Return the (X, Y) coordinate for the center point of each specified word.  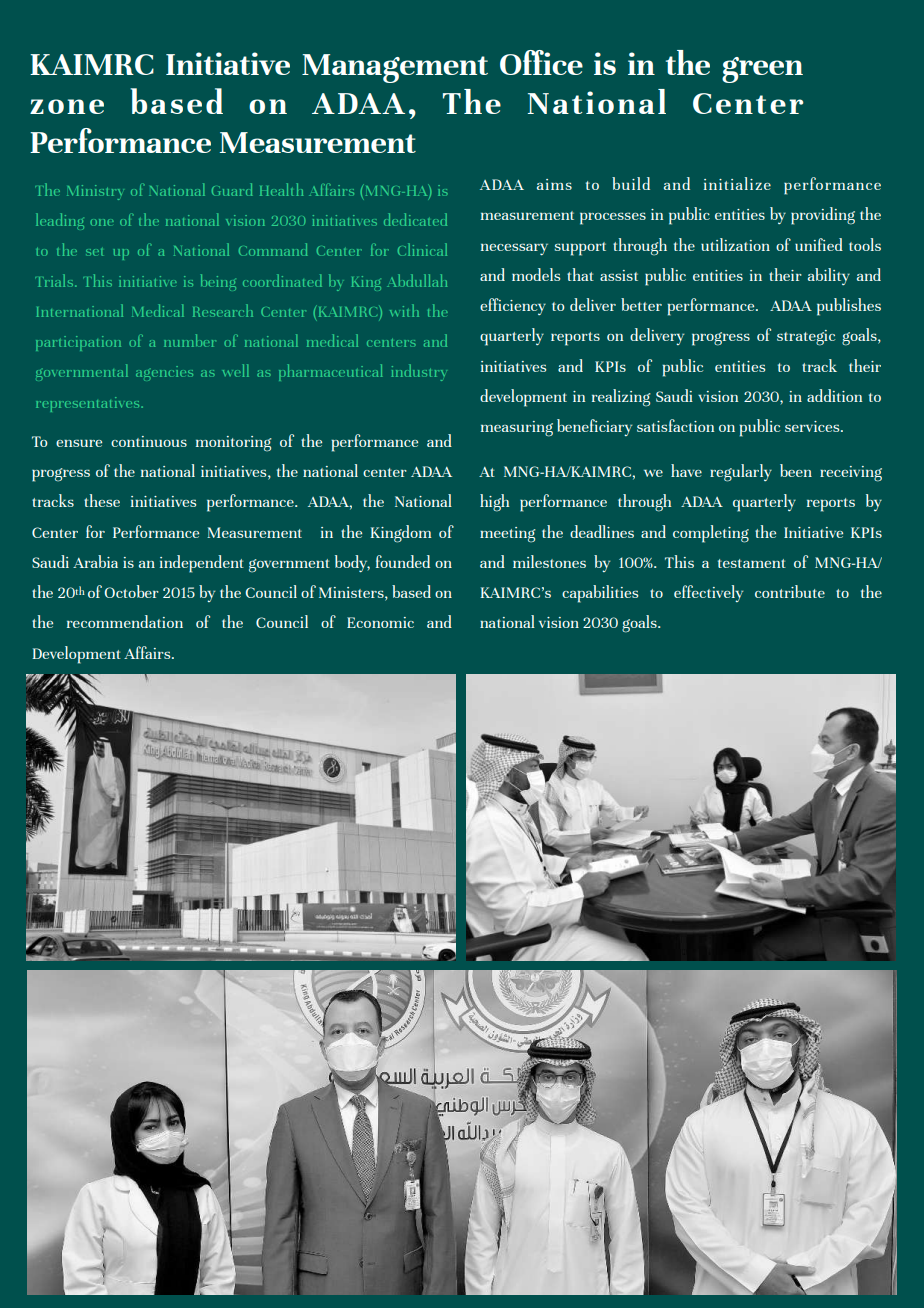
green (762, 70)
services (813, 426)
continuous (149, 441)
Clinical (422, 249)
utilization (735, 244)
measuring (517, 429)
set (94, 252)
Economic (380, 622)
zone (67, 106)
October (131, 591)
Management (395, 68)
